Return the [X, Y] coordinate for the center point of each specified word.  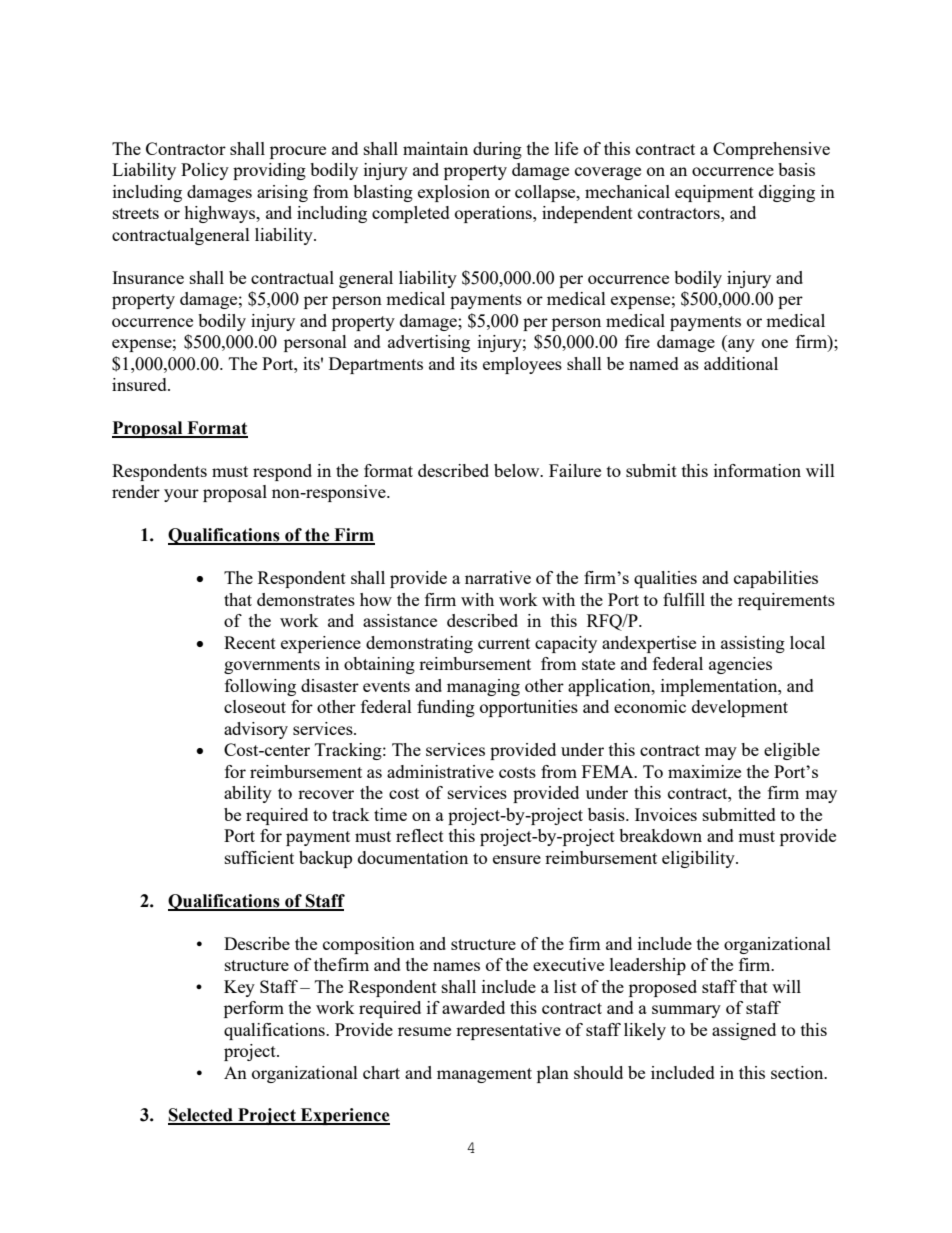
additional [741, 363]
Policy [205, 171]
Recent [250, 642]
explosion [454, 193]
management [484, 1075]
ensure [517, 859]
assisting [753, 644]
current [504, 643]
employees [522, 365]
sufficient [259, 857]
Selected [201, 1116]
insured [140, 384]
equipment [714, 193]
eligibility [699, 859]
